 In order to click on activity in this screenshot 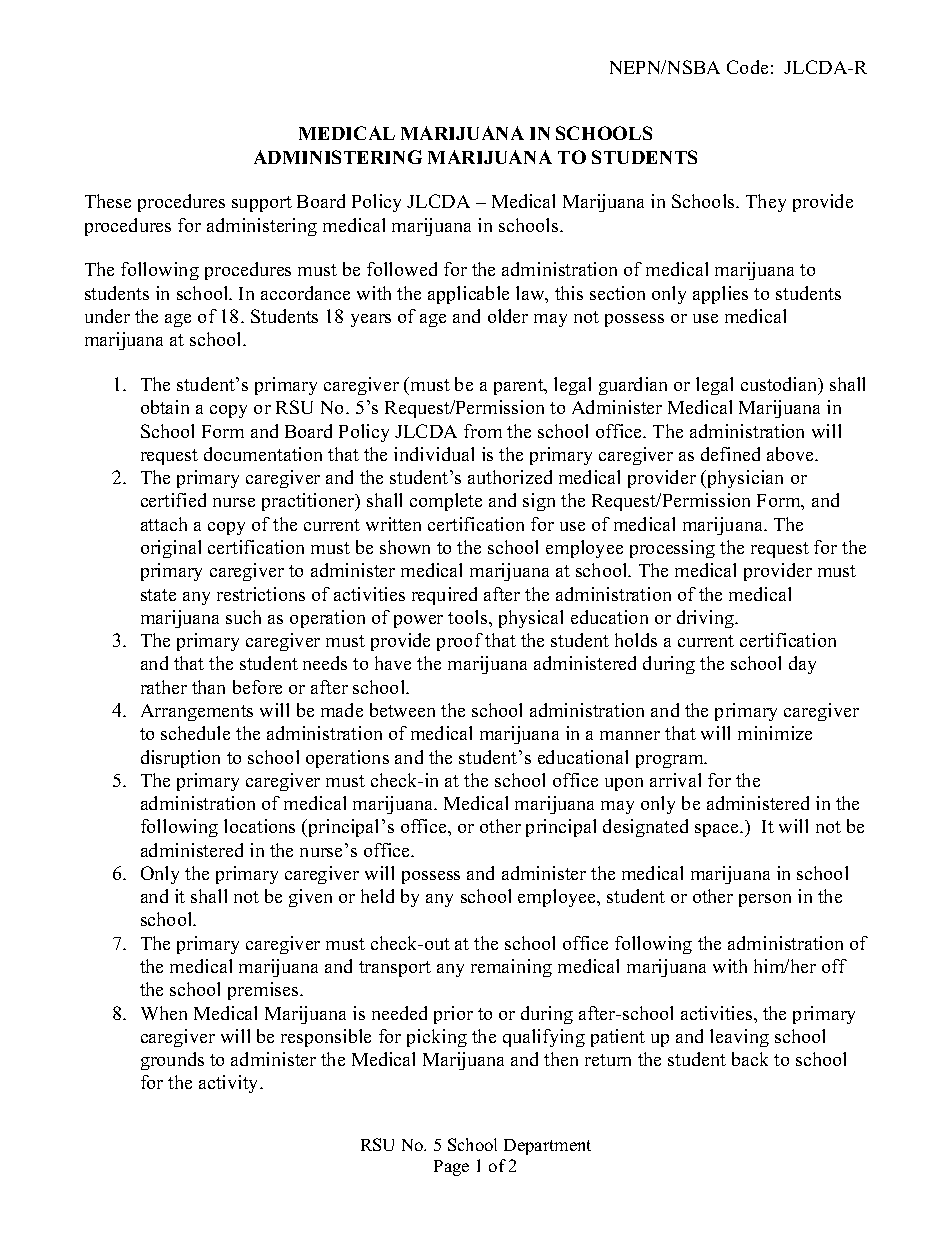, I will do `click(230, 1084)`.
